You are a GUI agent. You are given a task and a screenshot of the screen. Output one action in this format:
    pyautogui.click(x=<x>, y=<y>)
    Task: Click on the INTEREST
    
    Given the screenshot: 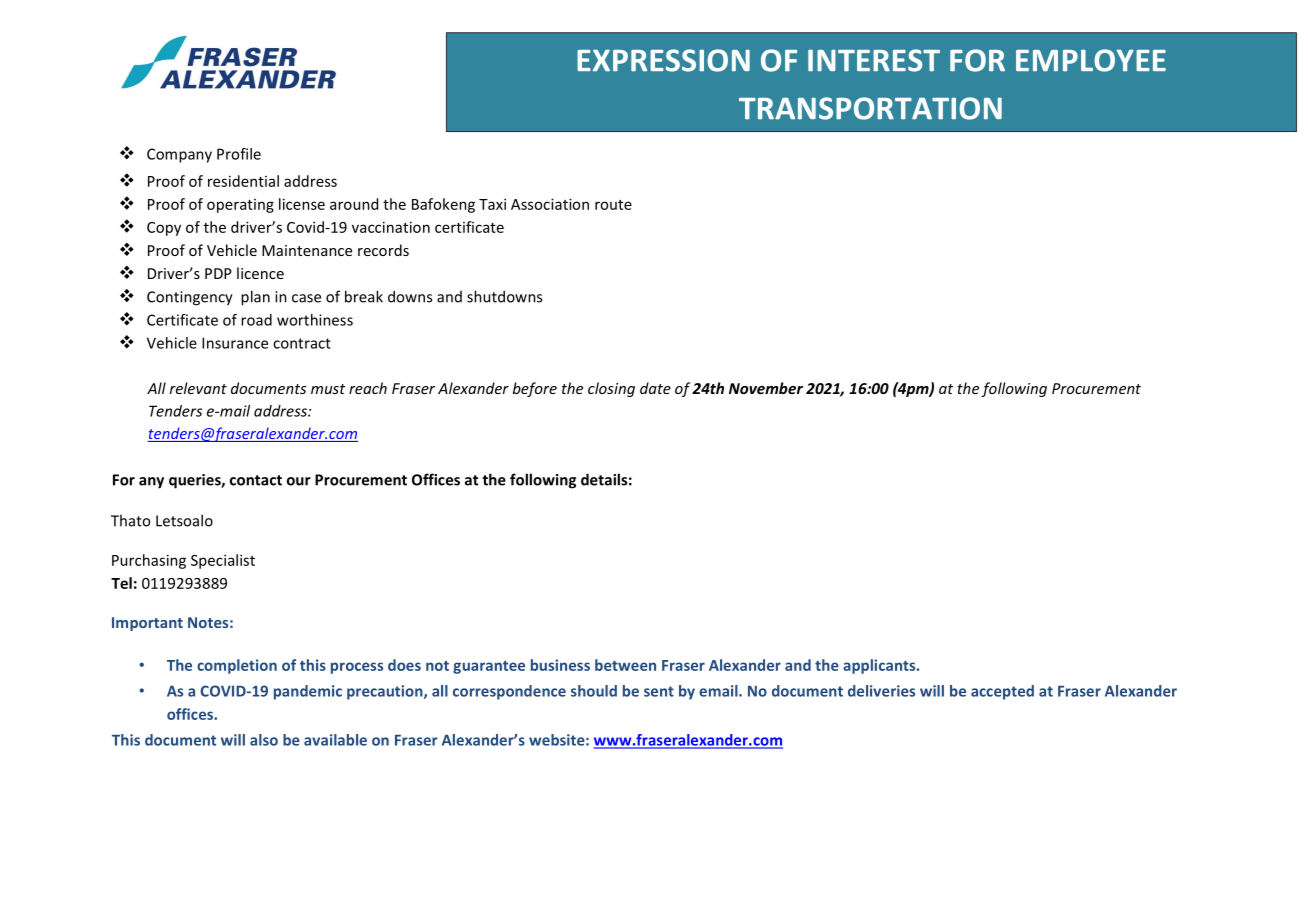 What is the action you would take?
    pyautogui.click(x=874, y=60)
